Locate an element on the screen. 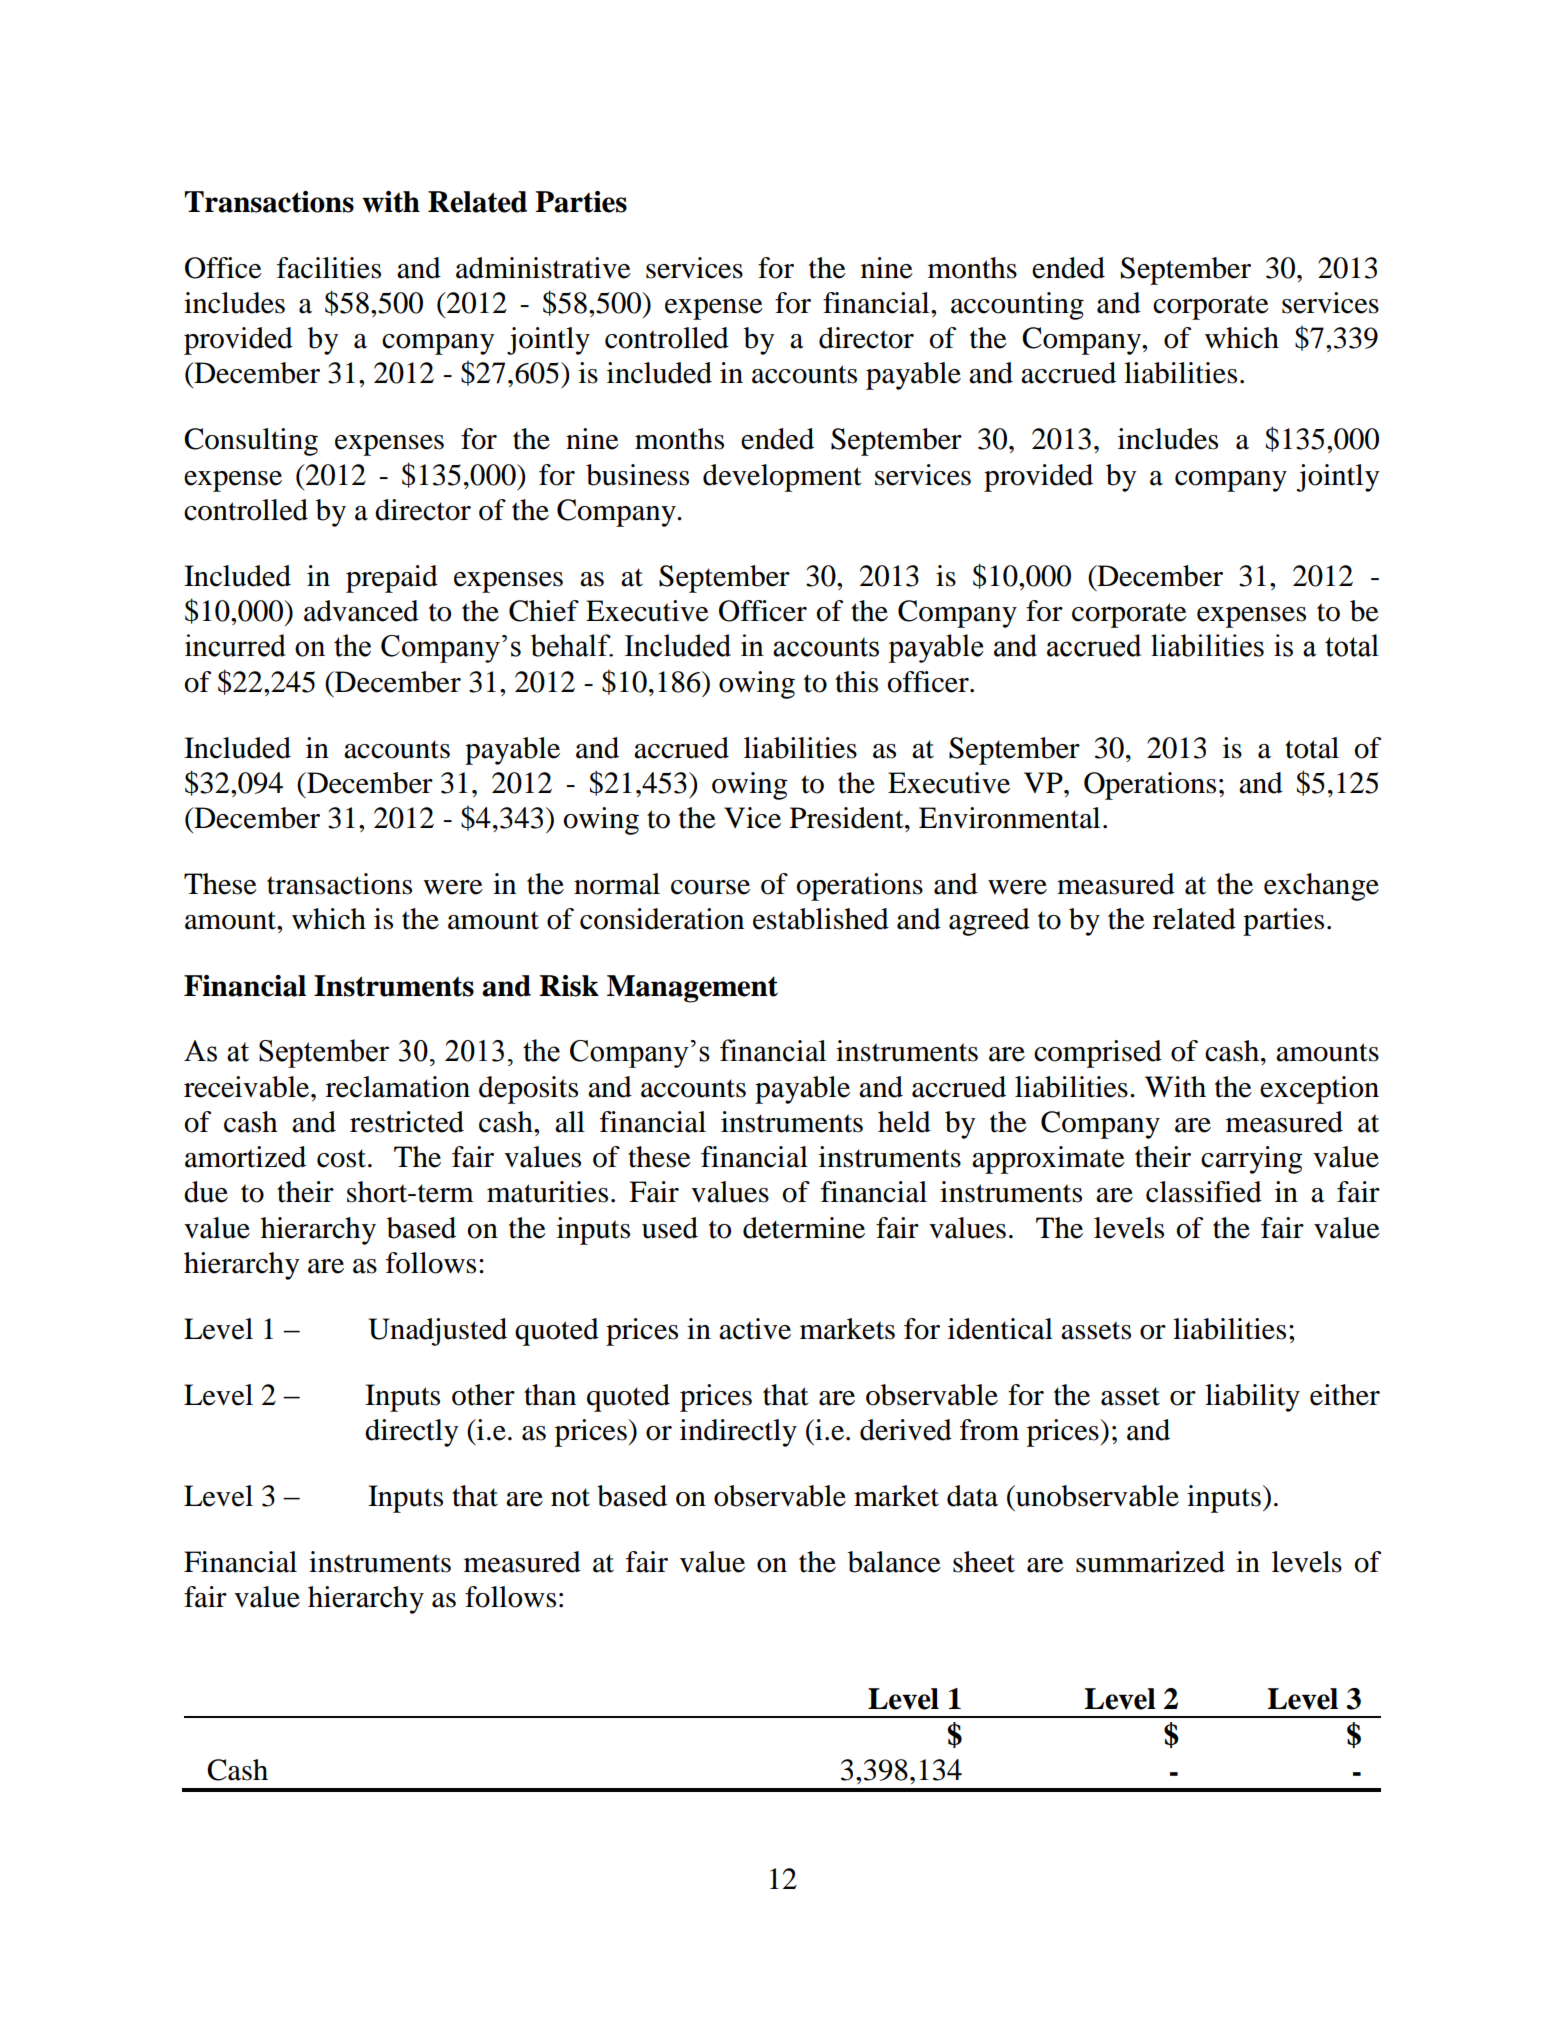 This screenshot has height=2024, width=1564. administrative is located at coordinates (543, 268).
